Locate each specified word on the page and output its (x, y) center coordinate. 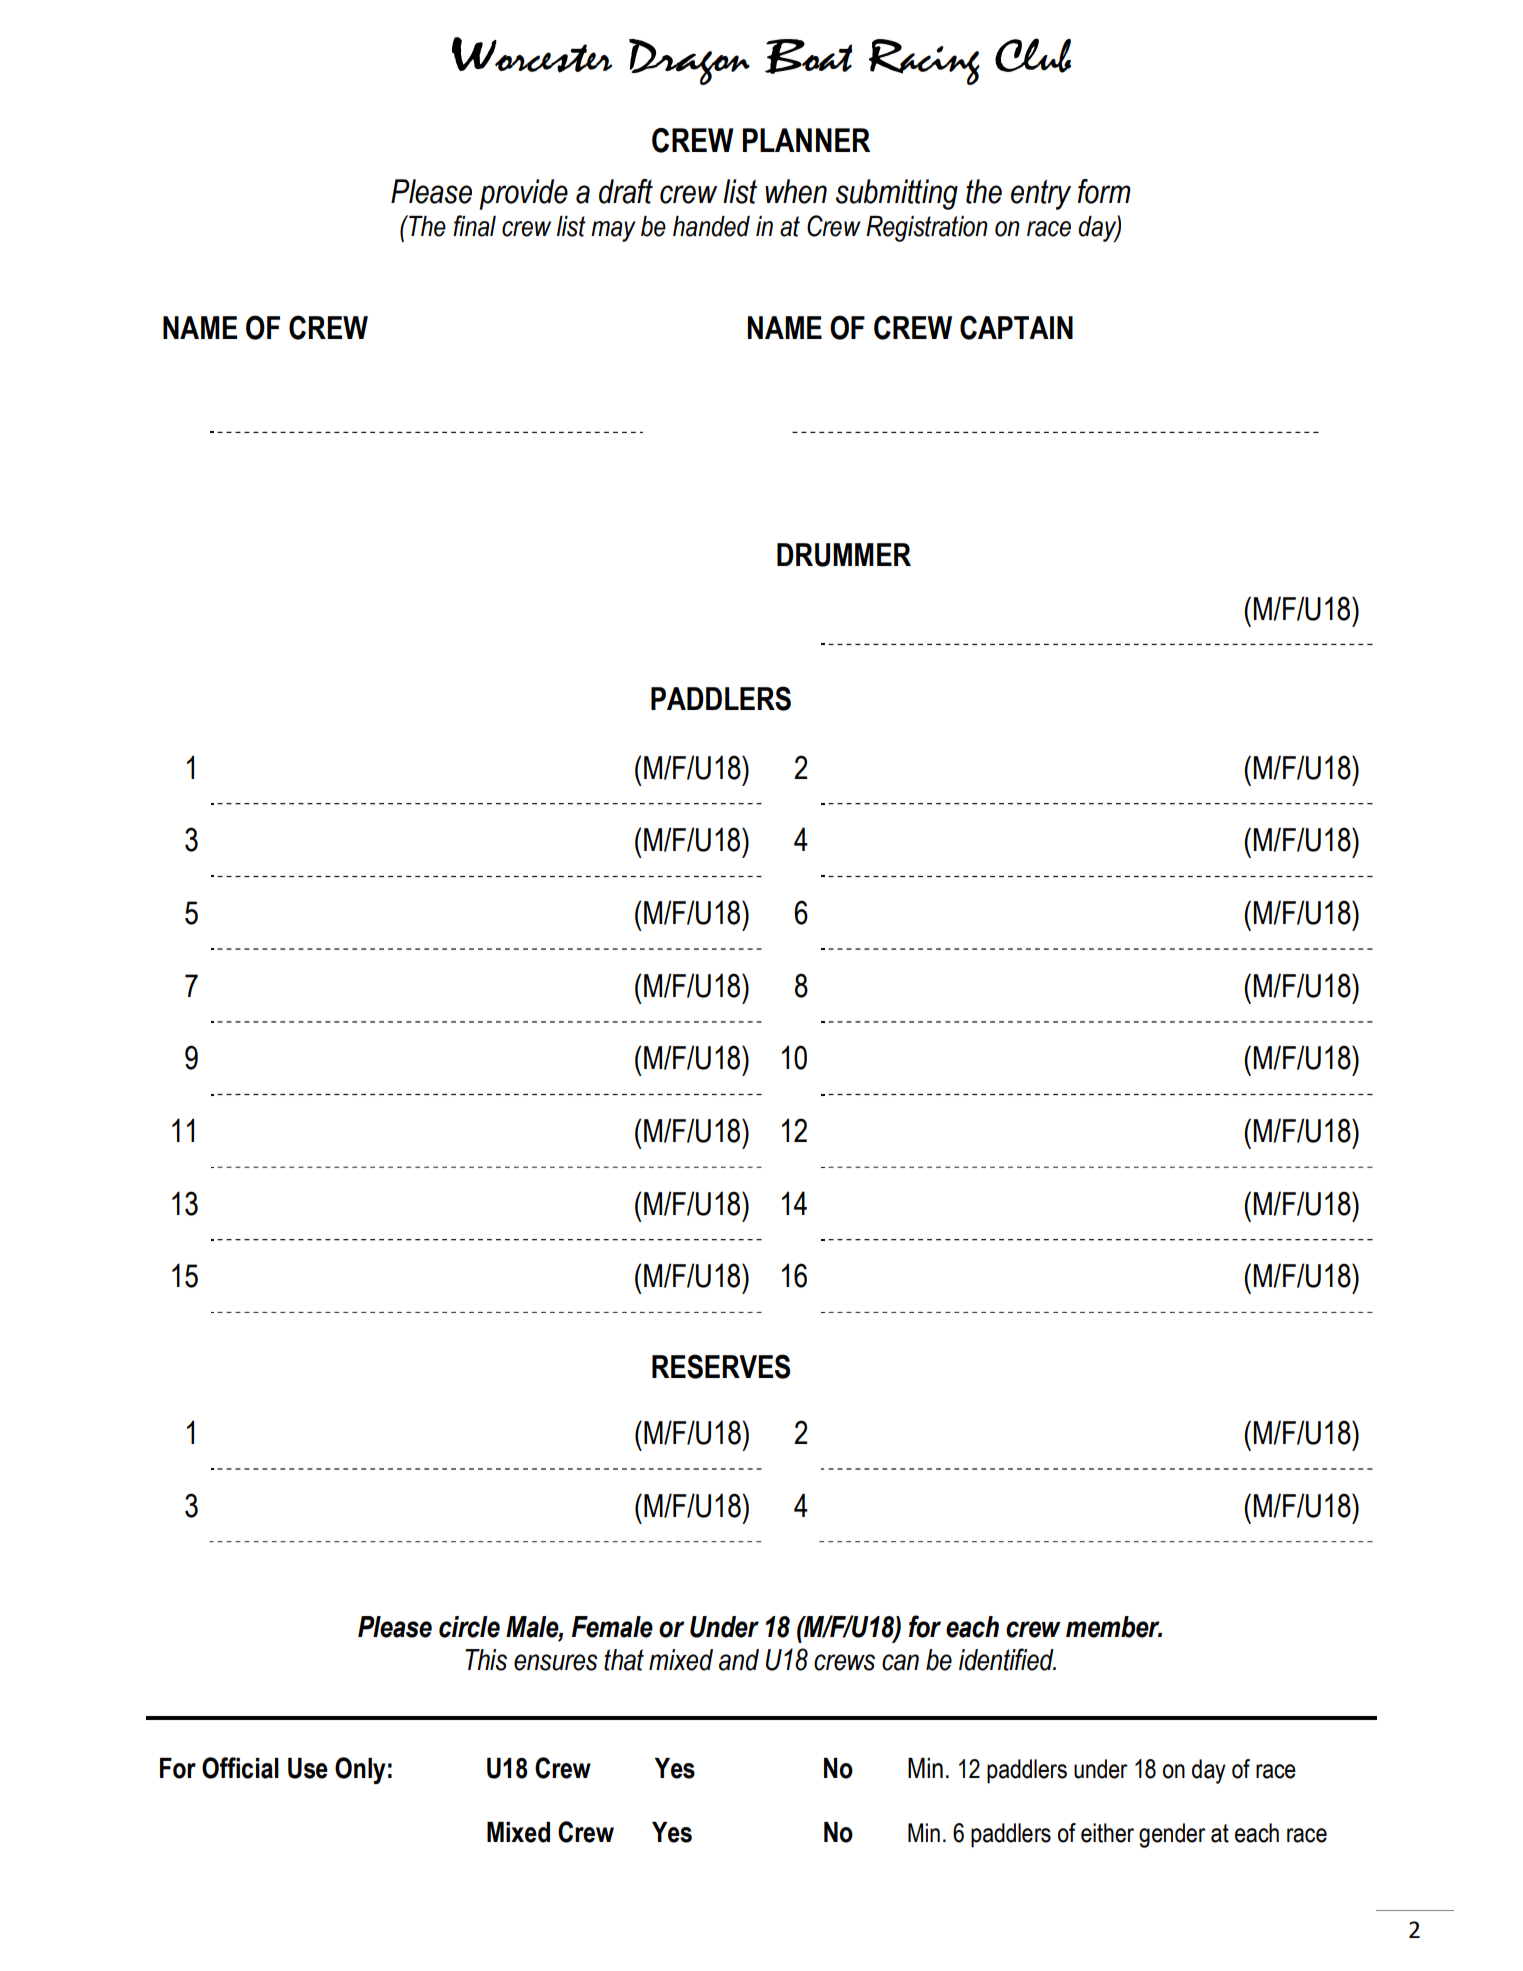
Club (1033, 55)
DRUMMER (844, 555)
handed (711, 226)
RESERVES (721, 1366)
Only (360, 1770)
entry (1041, 195)
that (624, 1660)
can (900, 1662)
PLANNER (806, 140)
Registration (927, 229)
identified (1007, 1659)
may (613, 231)
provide (523, 194)
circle (469, 1627)
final (474, 226)
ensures (556, 1662)
